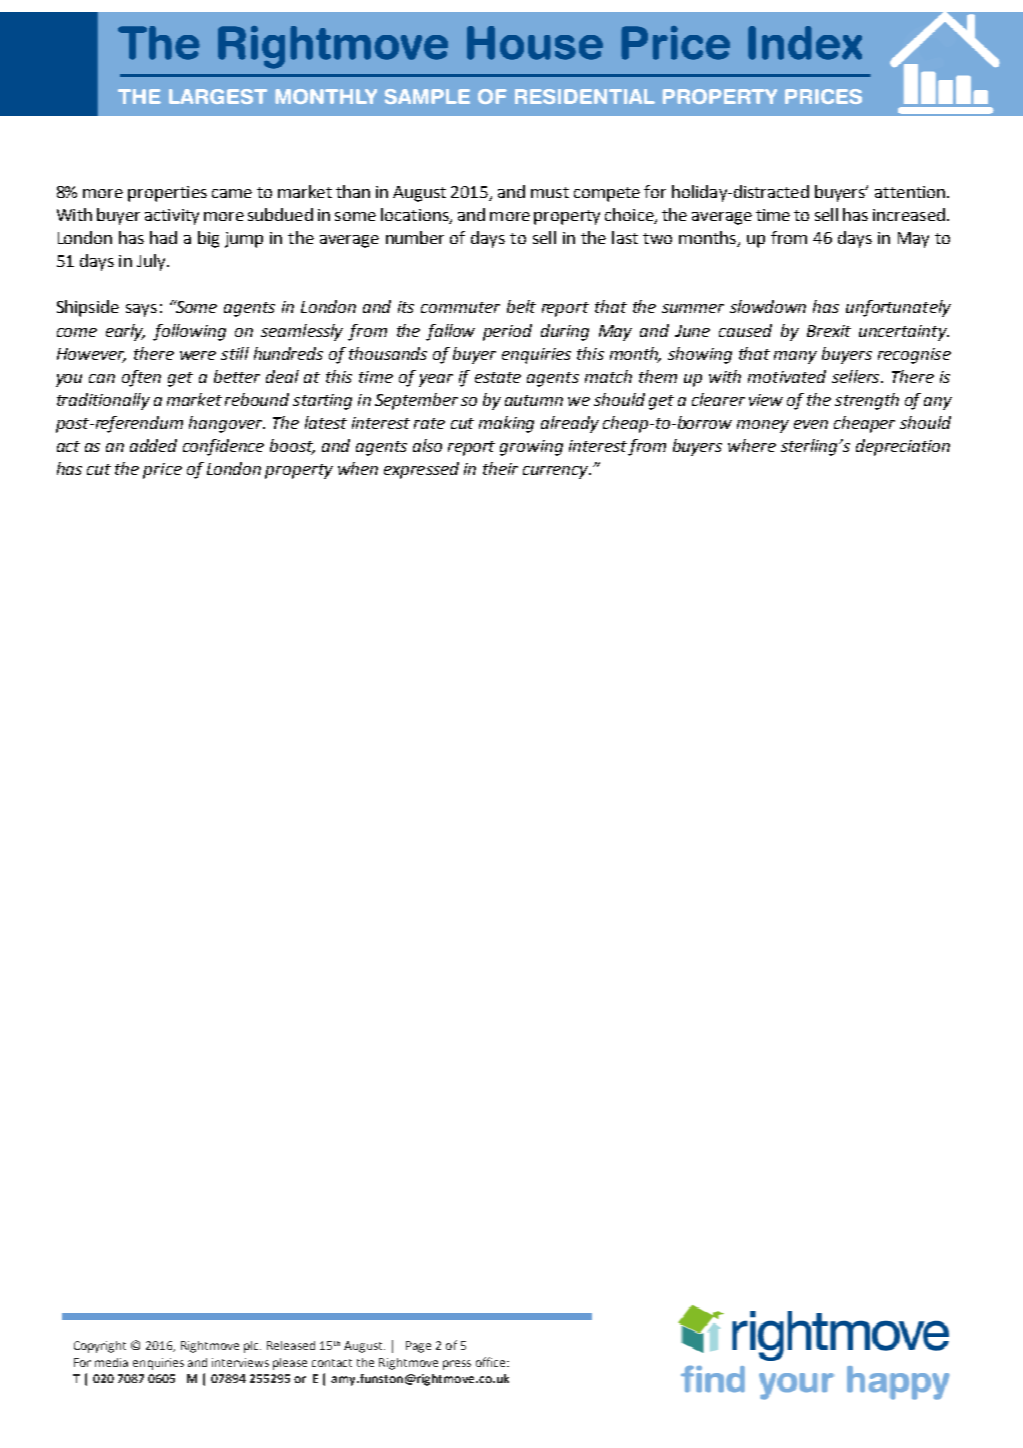  What do you see at coordinates (550, 192) in the screenshot?
I see `must` at bounding box center [550, 192].
